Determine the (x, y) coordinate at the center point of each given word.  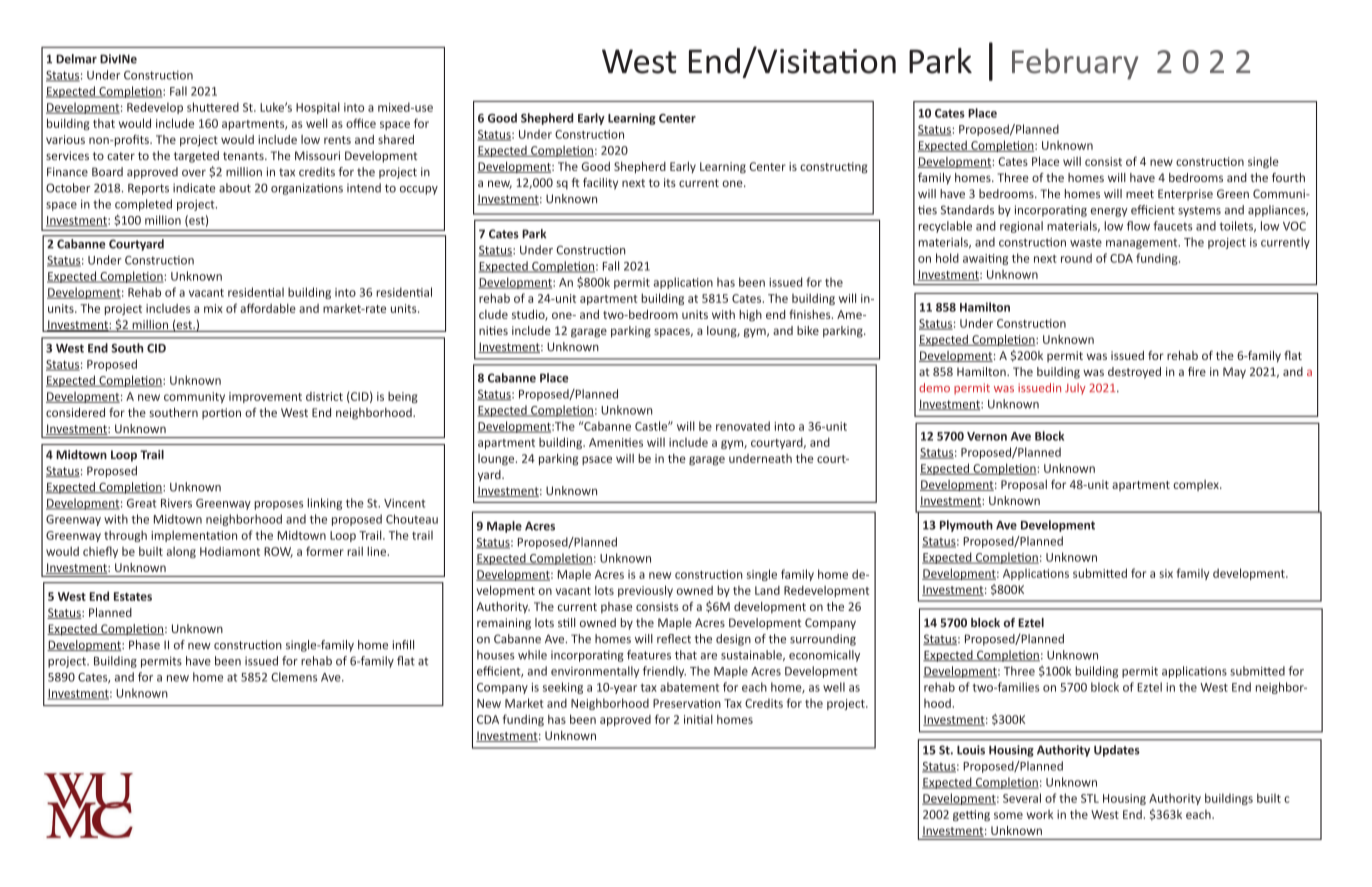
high (750, 316)
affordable (268, 308)
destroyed (1134, 373)
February (1075, 64)
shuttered (213, 107)
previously (645, 591)
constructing (834, 168)
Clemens (294, 677)
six (1166, 573)
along (181, 552)
